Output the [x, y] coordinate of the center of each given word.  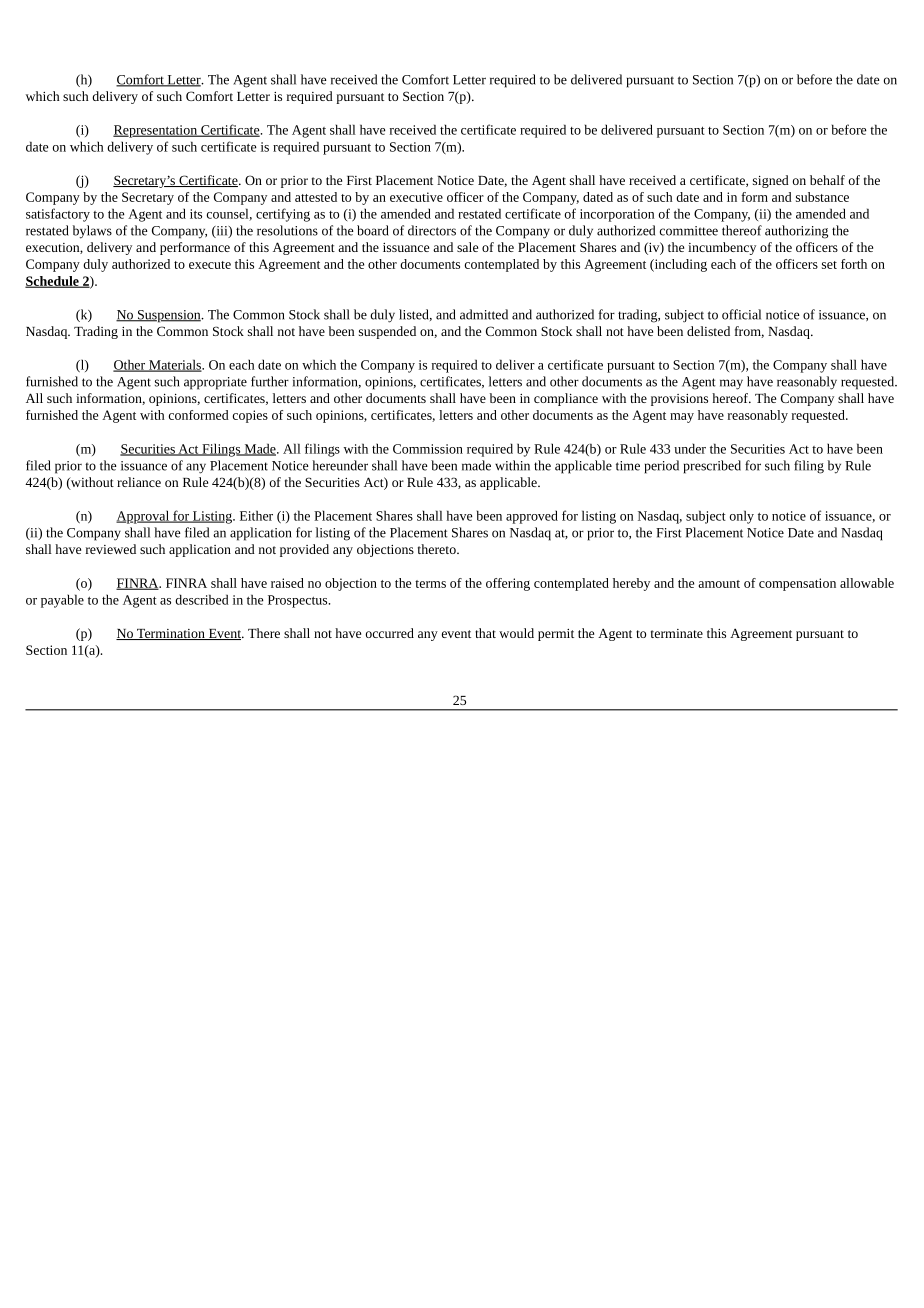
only [742, 517]
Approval [143, 517]
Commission [428, 449]
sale [467, 247]
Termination [171, 634]
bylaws [92, 232]
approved [532, 517]
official [741, 314]
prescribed [712, 467]
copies [250, 416]
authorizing [796, 232]
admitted [484, 314]
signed [771, 181]
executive [416, 197]
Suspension [169, 316]
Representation [156, 131]
